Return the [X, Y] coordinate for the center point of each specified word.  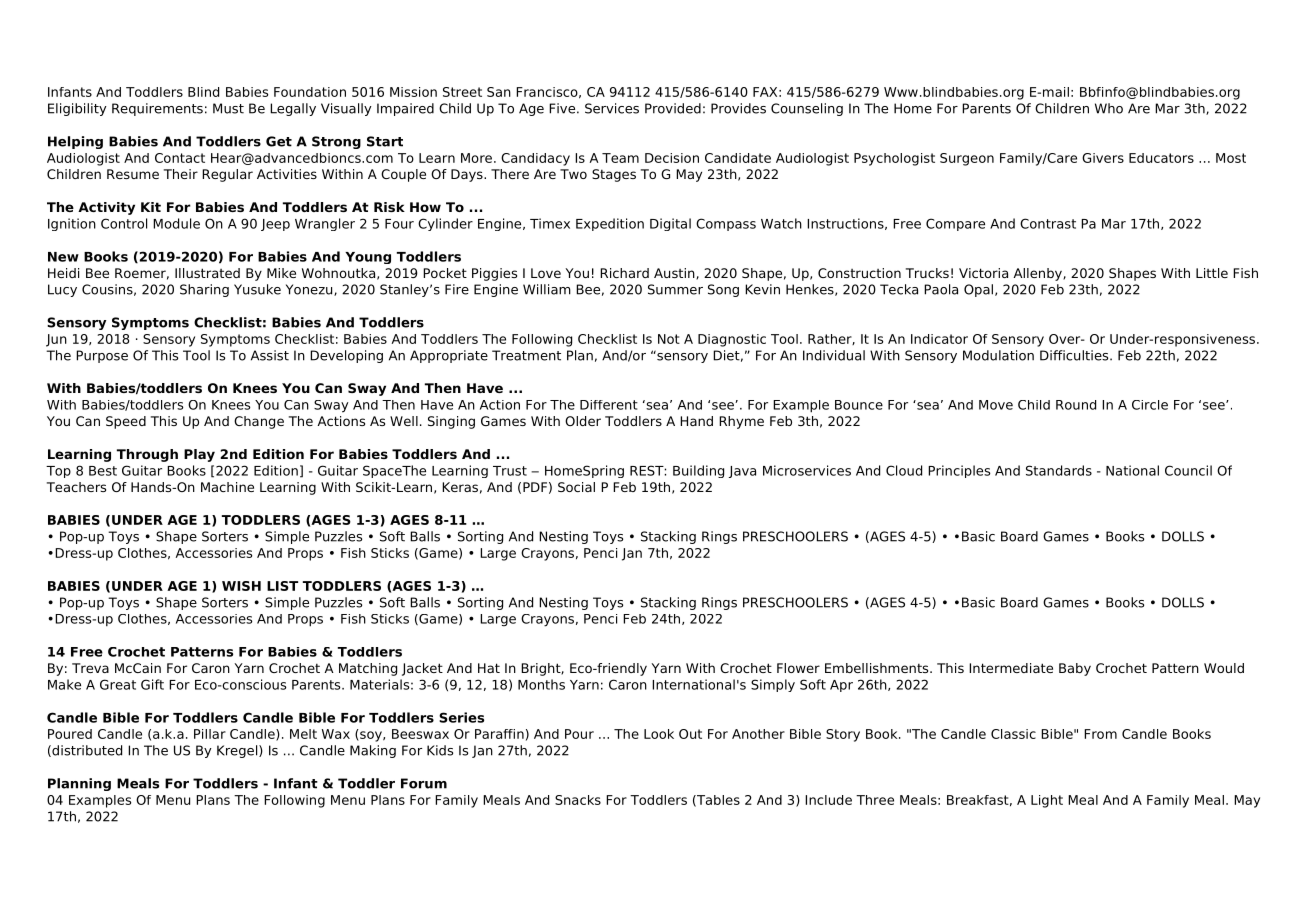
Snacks [578, 800]
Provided [673, 108]
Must [228, 108]
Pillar [210, 734]
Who [1109, 108]
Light [1047, 801]
